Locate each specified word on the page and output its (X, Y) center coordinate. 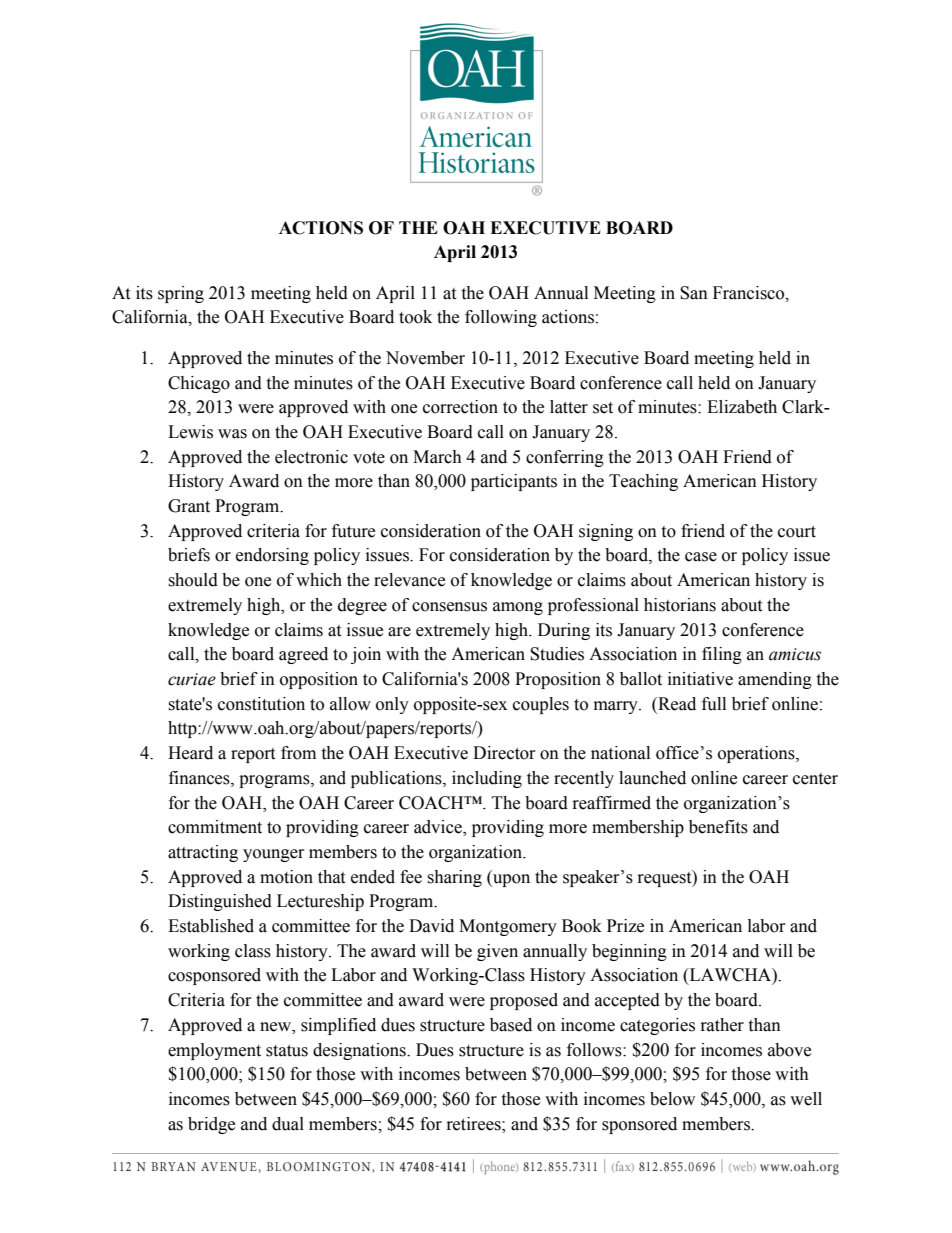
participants (514, 482)
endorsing (272, 556)
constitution (261, 704)
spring (181, 294)
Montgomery (508, 927)
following (501, 318)
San (694, 293)
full (714, 704)
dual (288, 1124)
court (797, 532)
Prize (625, 926)
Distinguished (220, 902)
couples (541, 705)
